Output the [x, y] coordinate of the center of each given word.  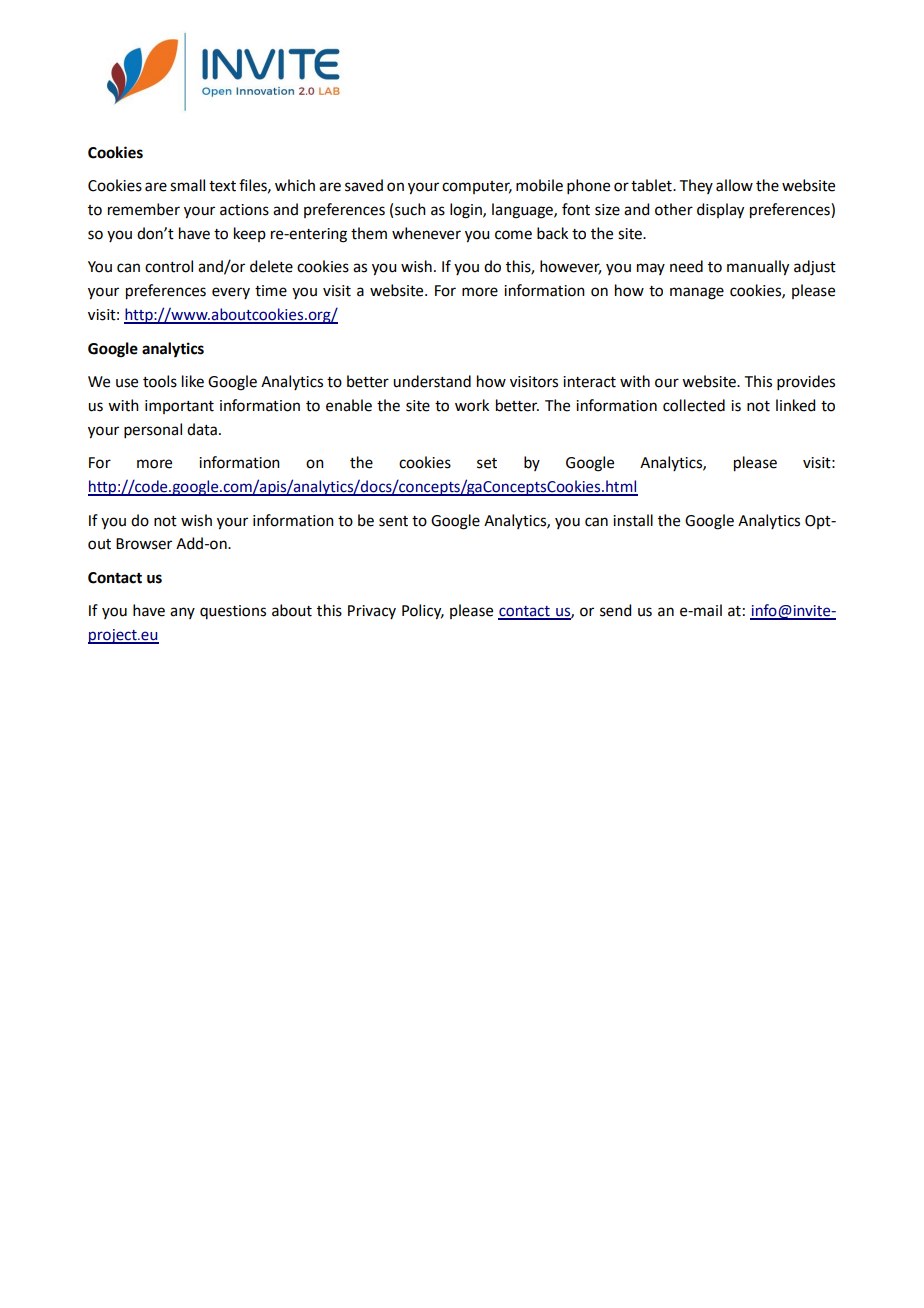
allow [734, 185]
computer [477, 187]
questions [233, 612]
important [179, 407]
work [472, 405]
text [222, 186]
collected [694, 405]
